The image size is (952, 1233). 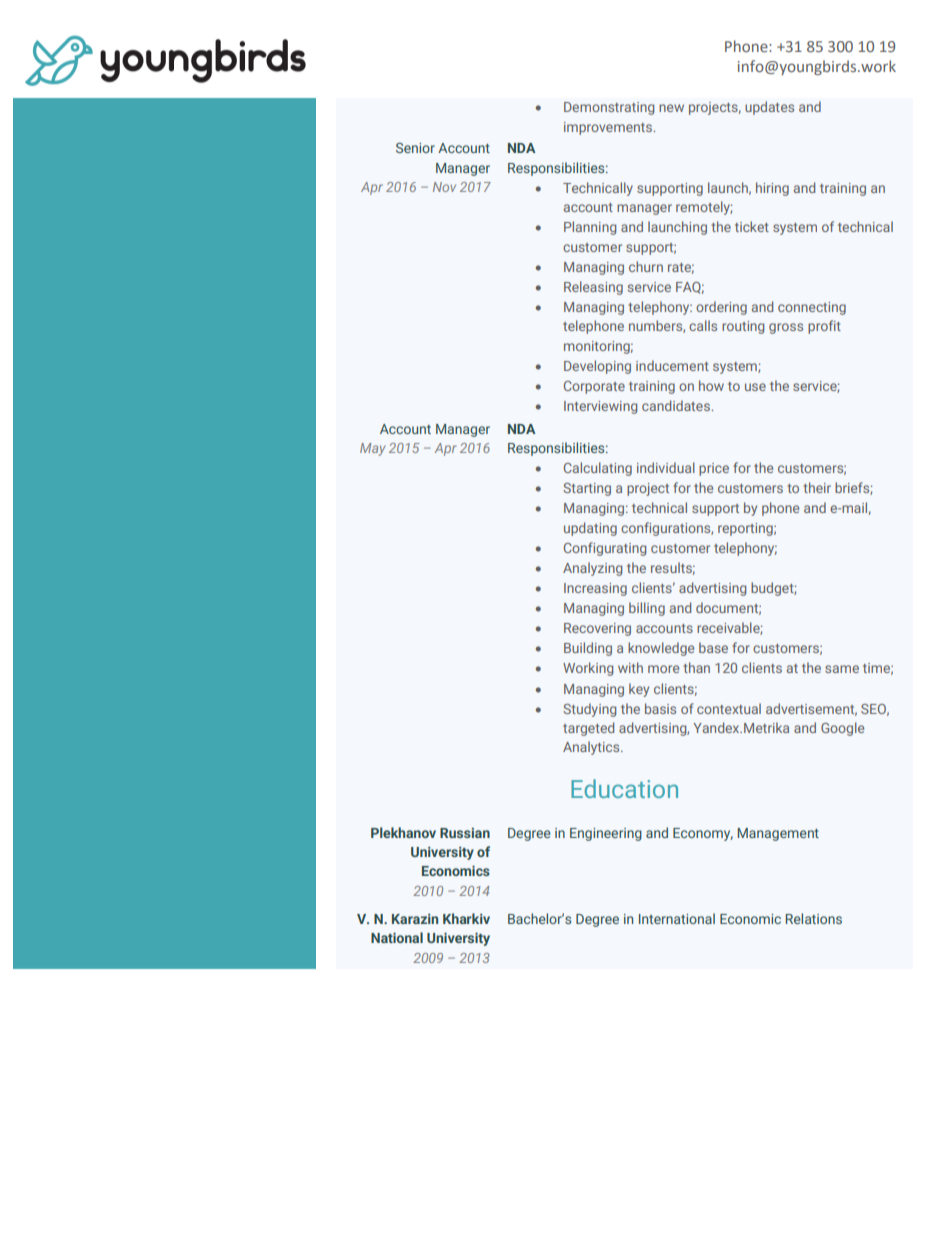 What do you see at coordinates (814, 918) in the page?
I see `Relations` at bounding box center [814, 918].
